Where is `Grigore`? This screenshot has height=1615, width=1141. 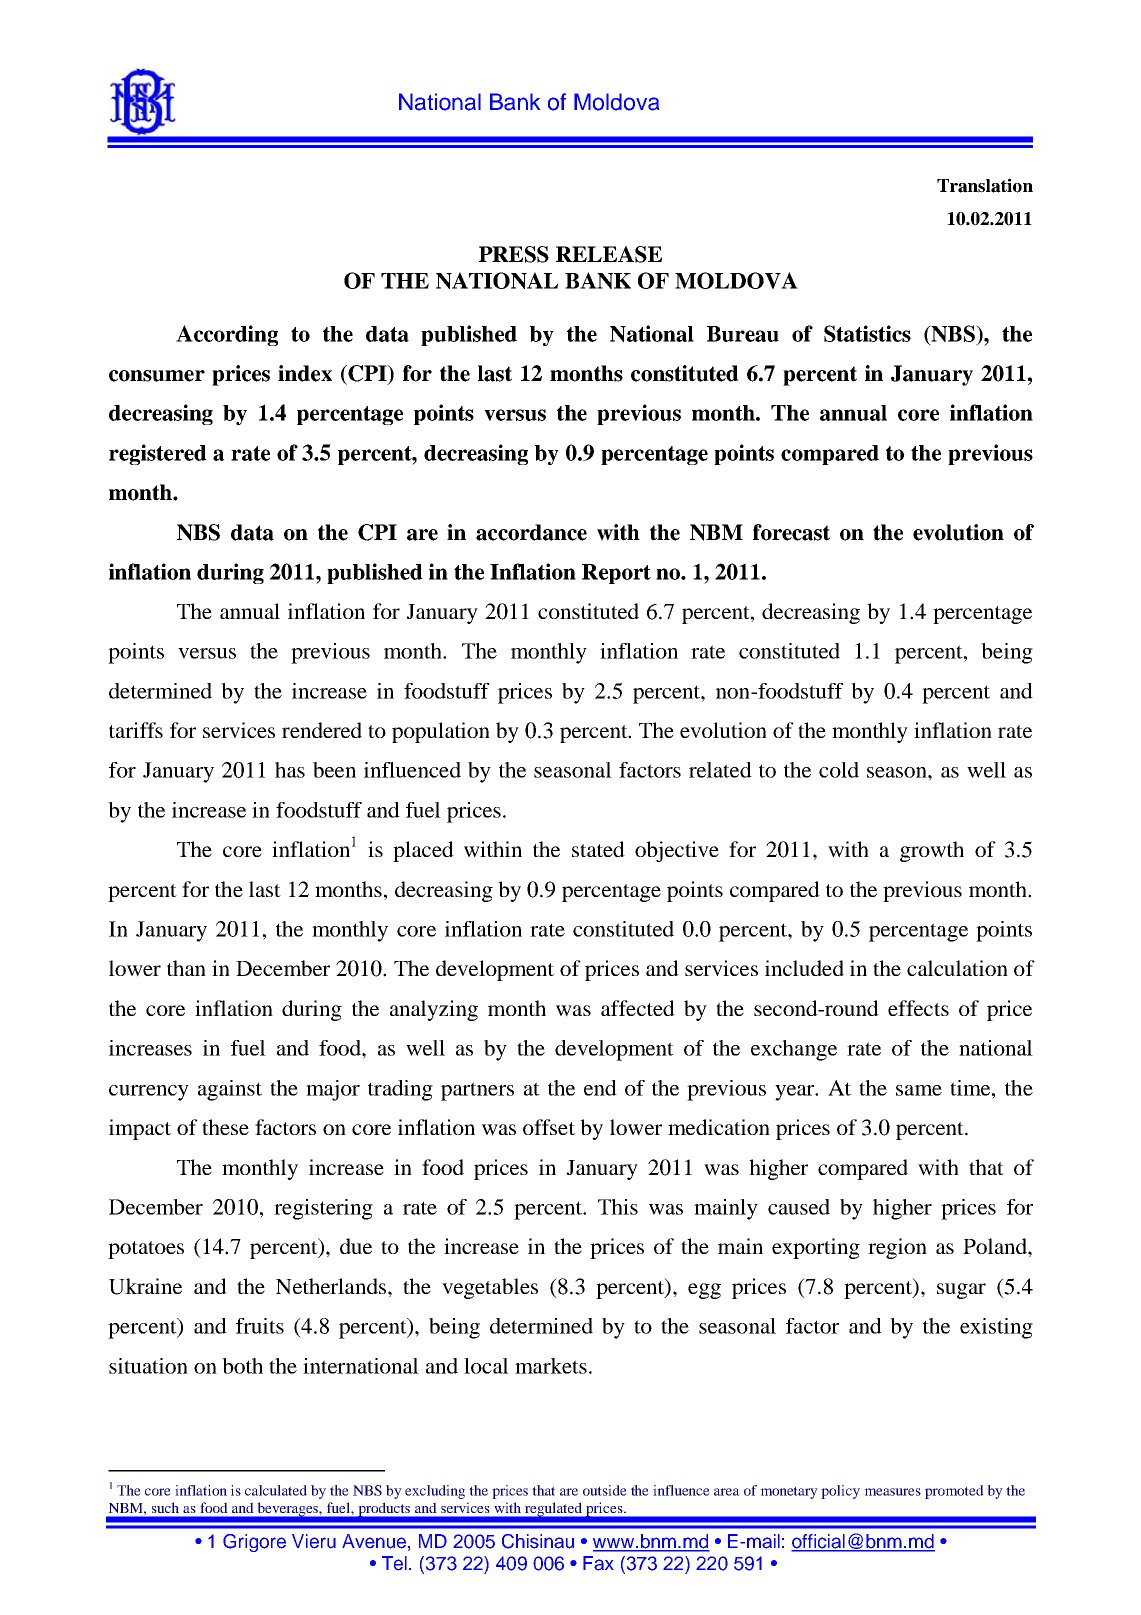 Grigore is located at coordinates (254, 1543).
